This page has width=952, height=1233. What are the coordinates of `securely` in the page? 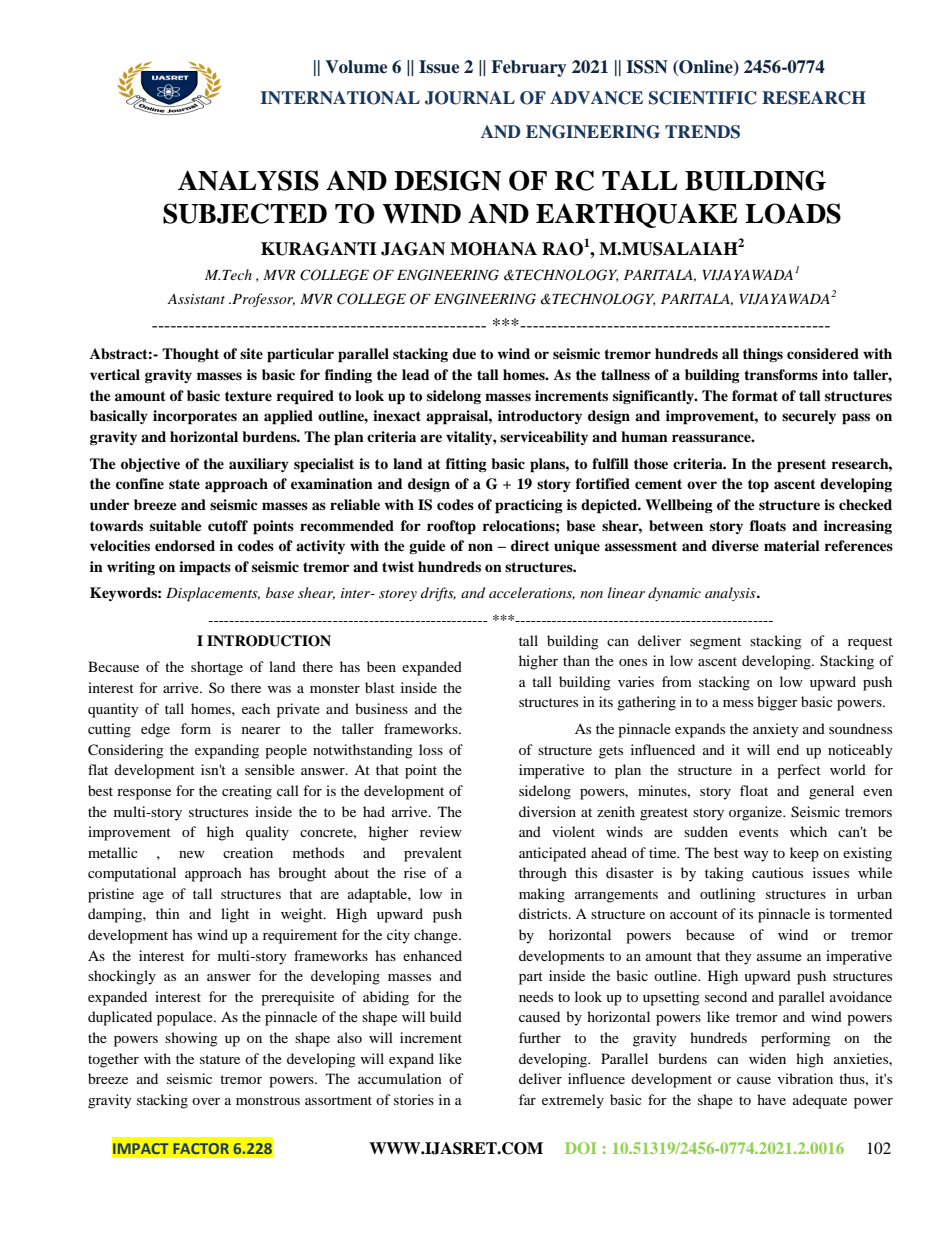 It's located at (809, 417).
